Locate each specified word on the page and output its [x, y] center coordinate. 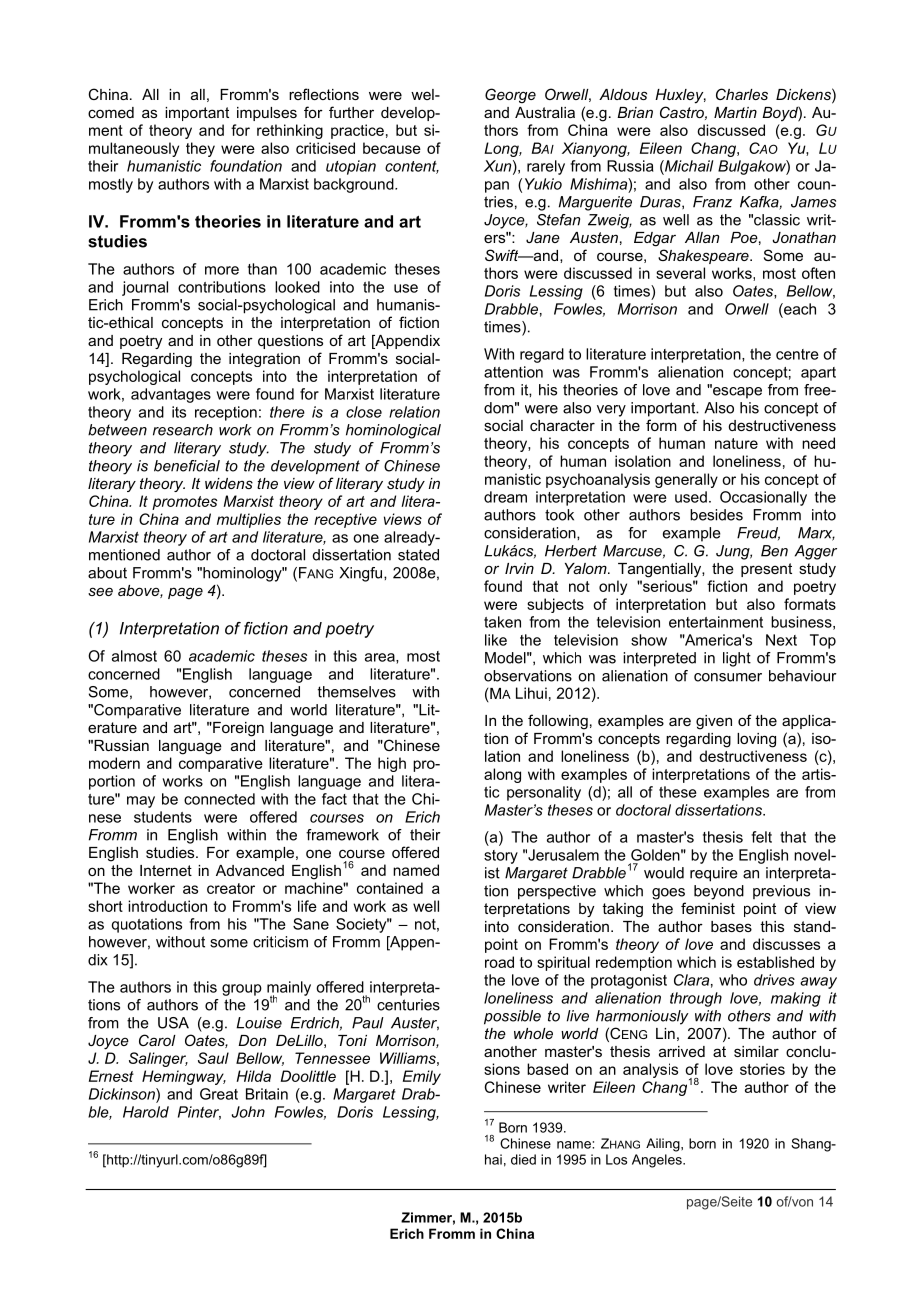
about [107, 573]
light [737, 659]
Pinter [199, 1113]
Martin [735, 112]
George [510, 96]
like [496, 640]
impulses [267, 114]
